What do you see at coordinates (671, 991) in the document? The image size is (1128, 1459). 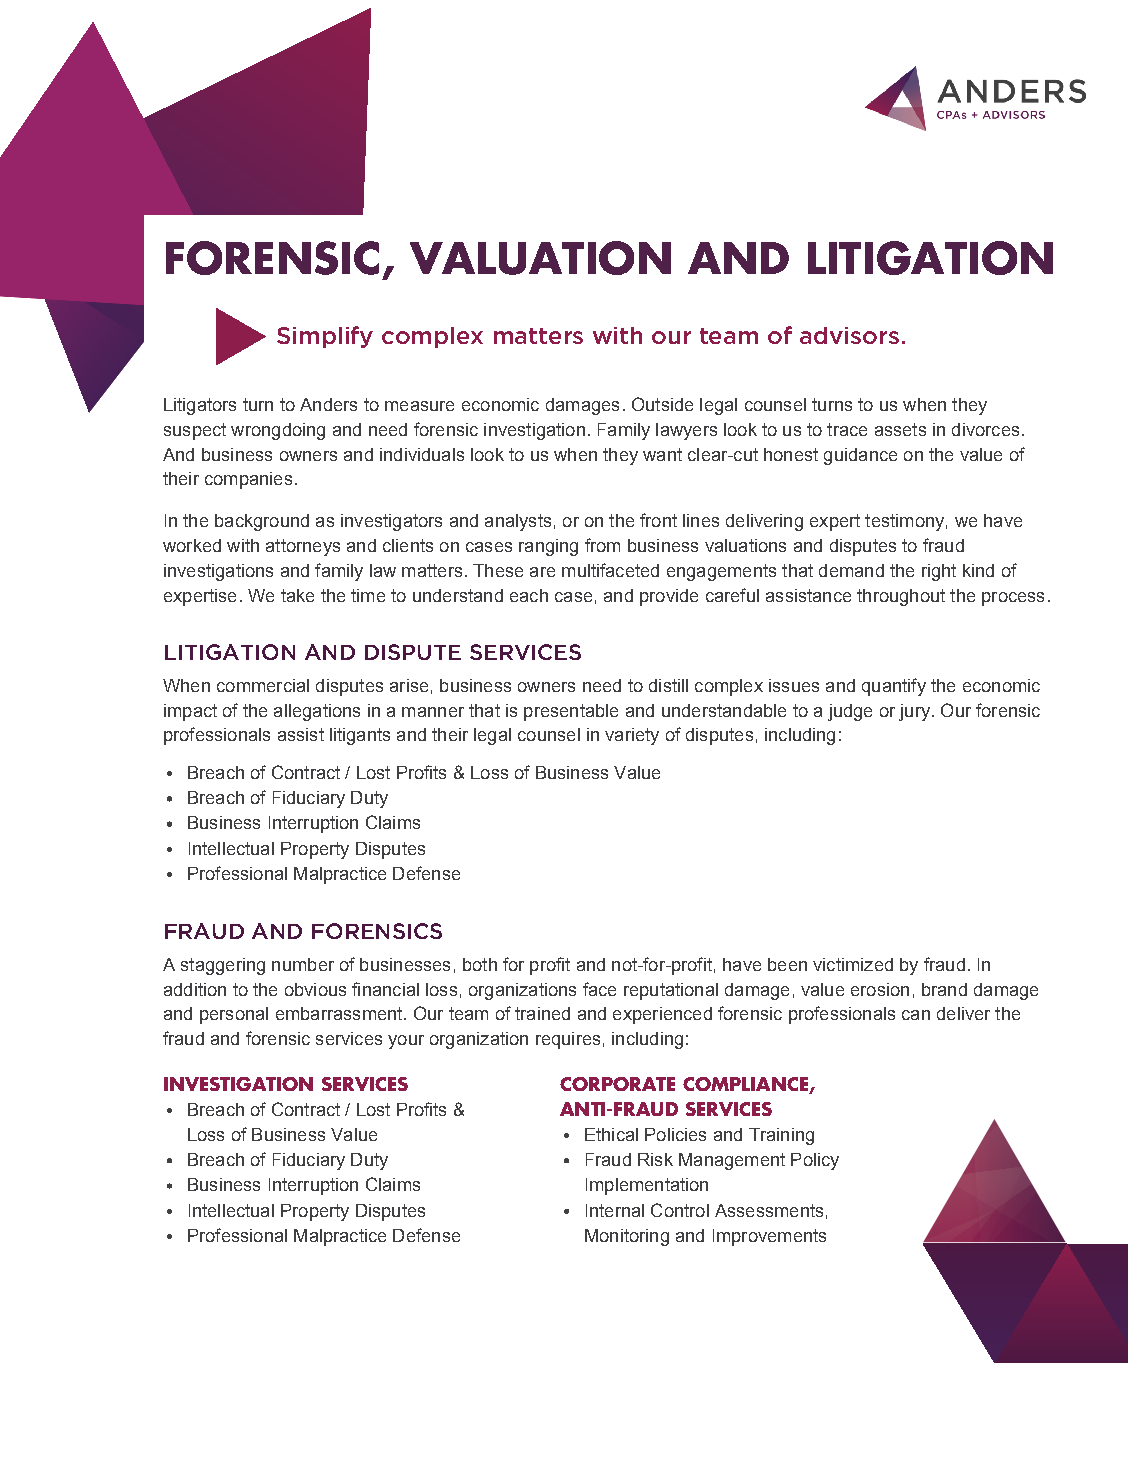 I see `reputational` at bounding box center [671, 991].
